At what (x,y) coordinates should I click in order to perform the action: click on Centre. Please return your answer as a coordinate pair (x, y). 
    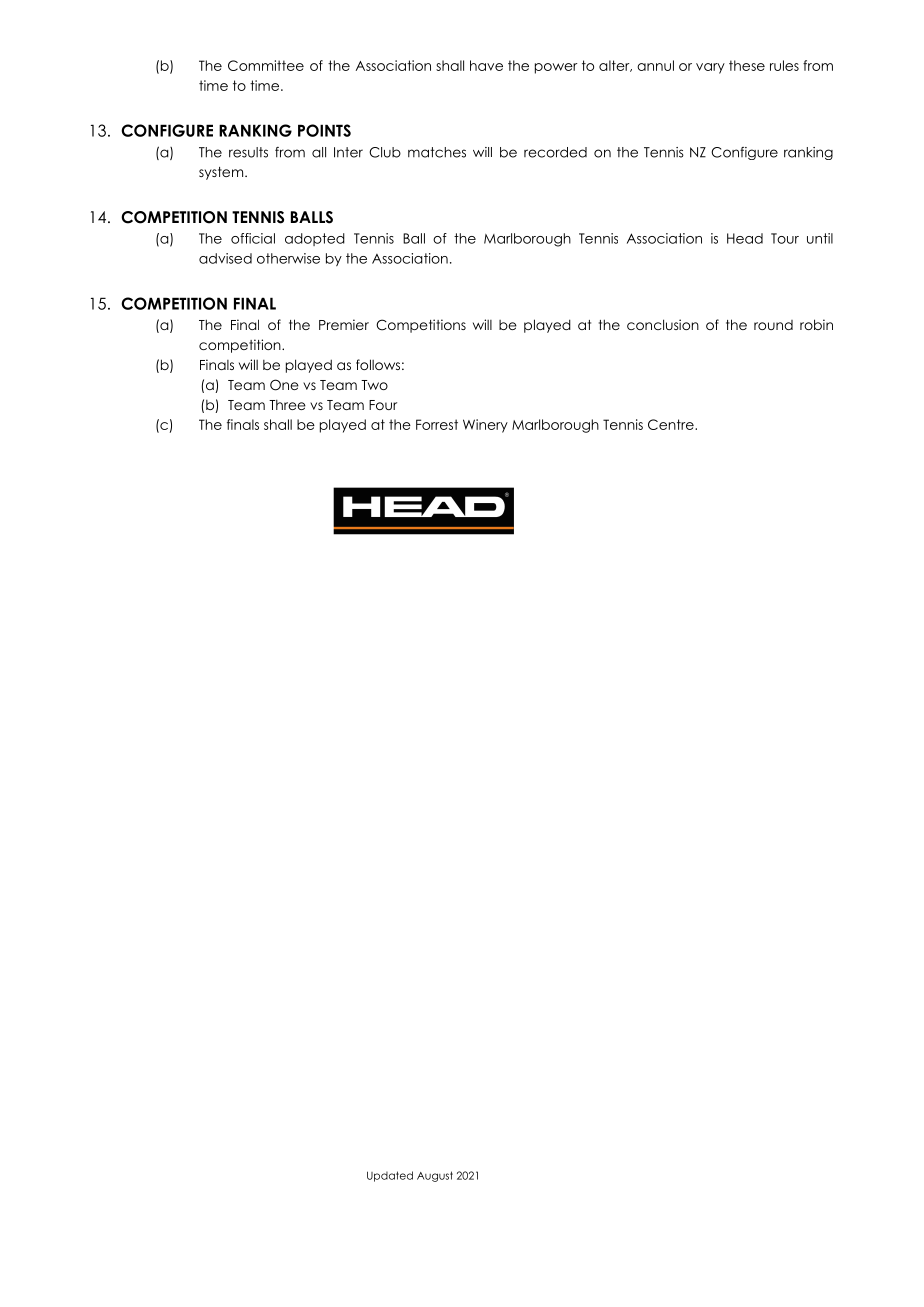
    Looking at the image, I should click on (672, 424).
